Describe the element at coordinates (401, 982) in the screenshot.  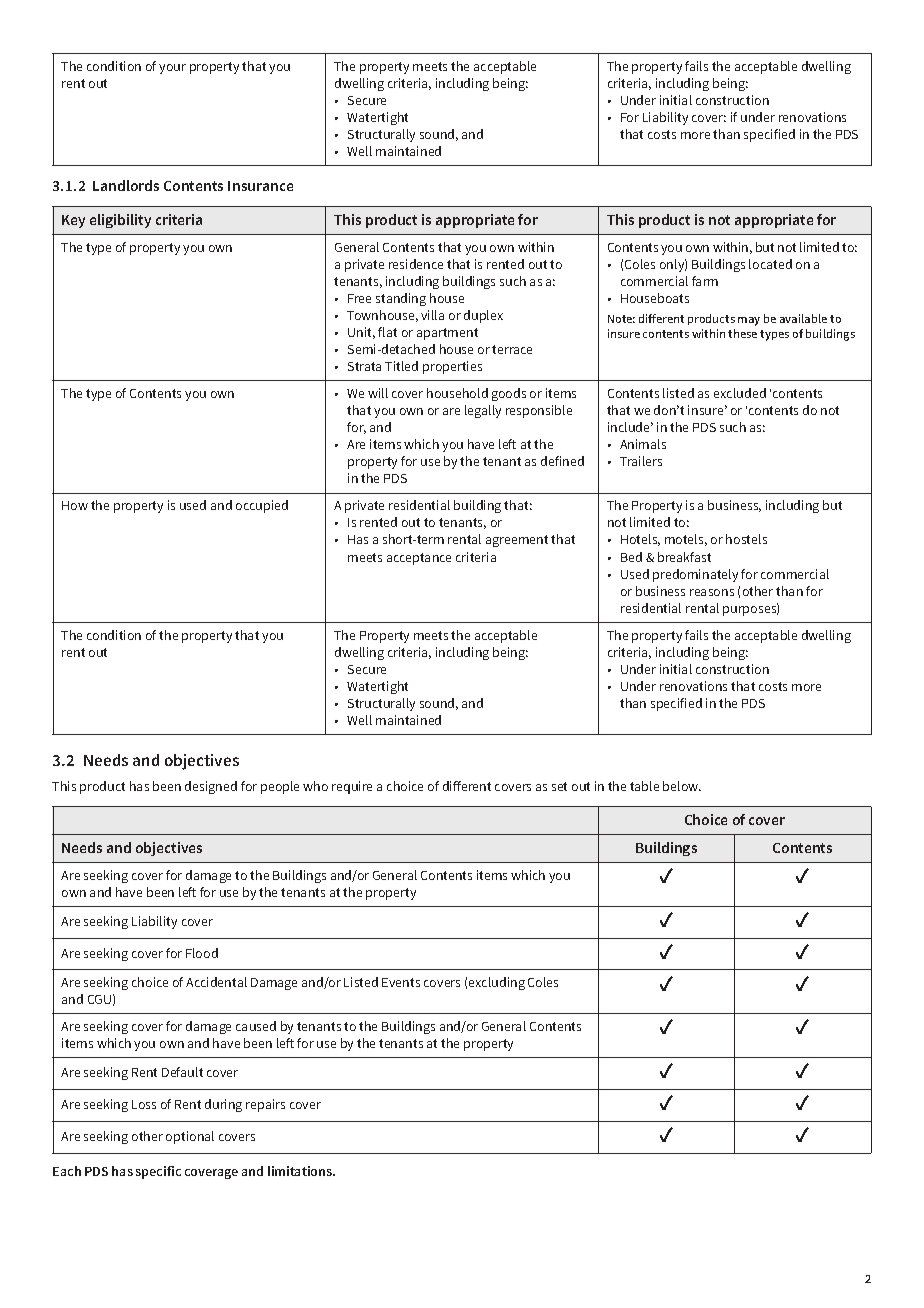
I see `Events` at that location.
